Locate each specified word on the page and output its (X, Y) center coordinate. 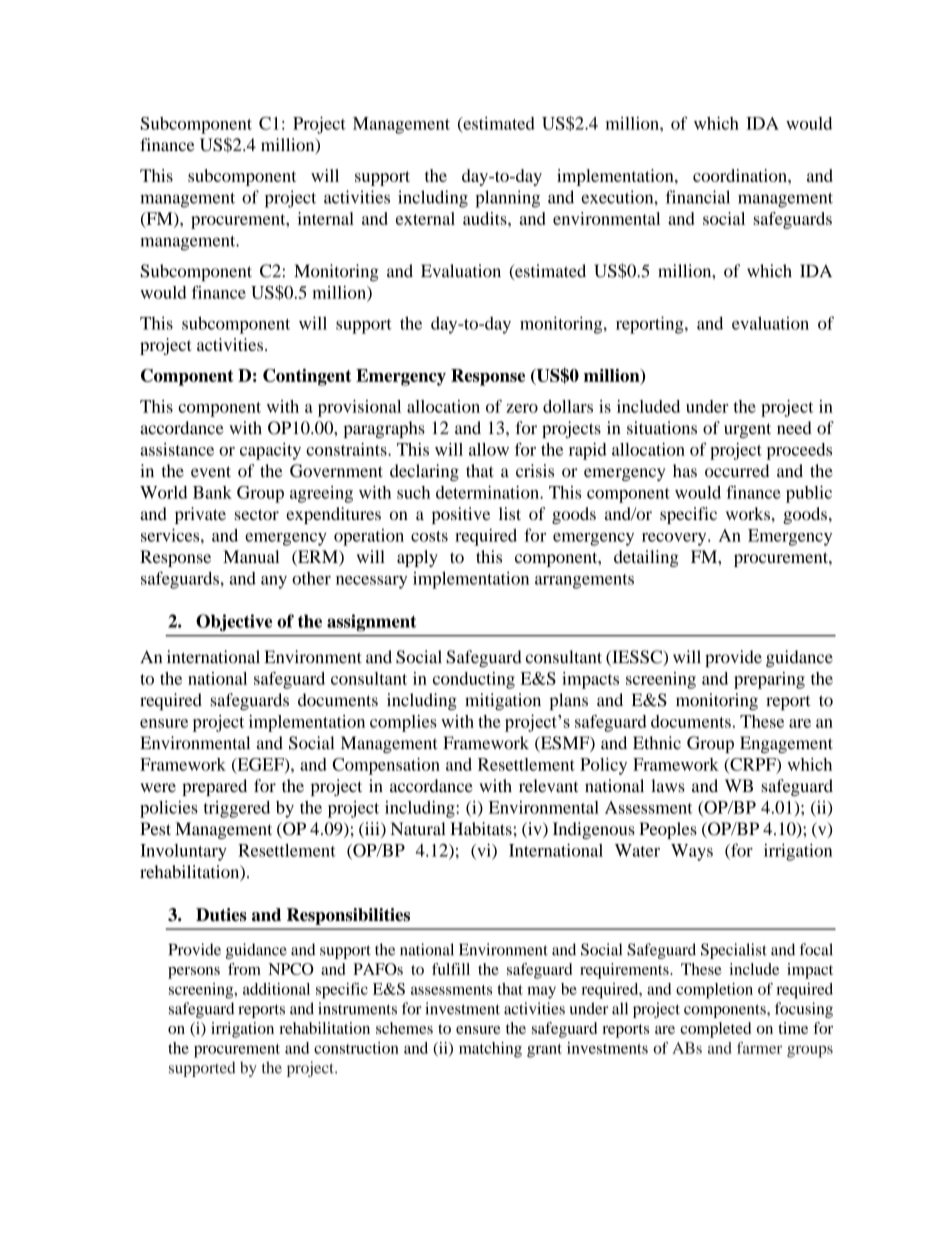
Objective (234, 623)
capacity (270, 451)
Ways (692, 852)
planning (507, 199)
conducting (474, 680)
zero (522, 408)
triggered (237, 809)
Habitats (481, 828)
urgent (747, 430)
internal (325, 218)
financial (698, 197)
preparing (769, 680)
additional (276, 989)
